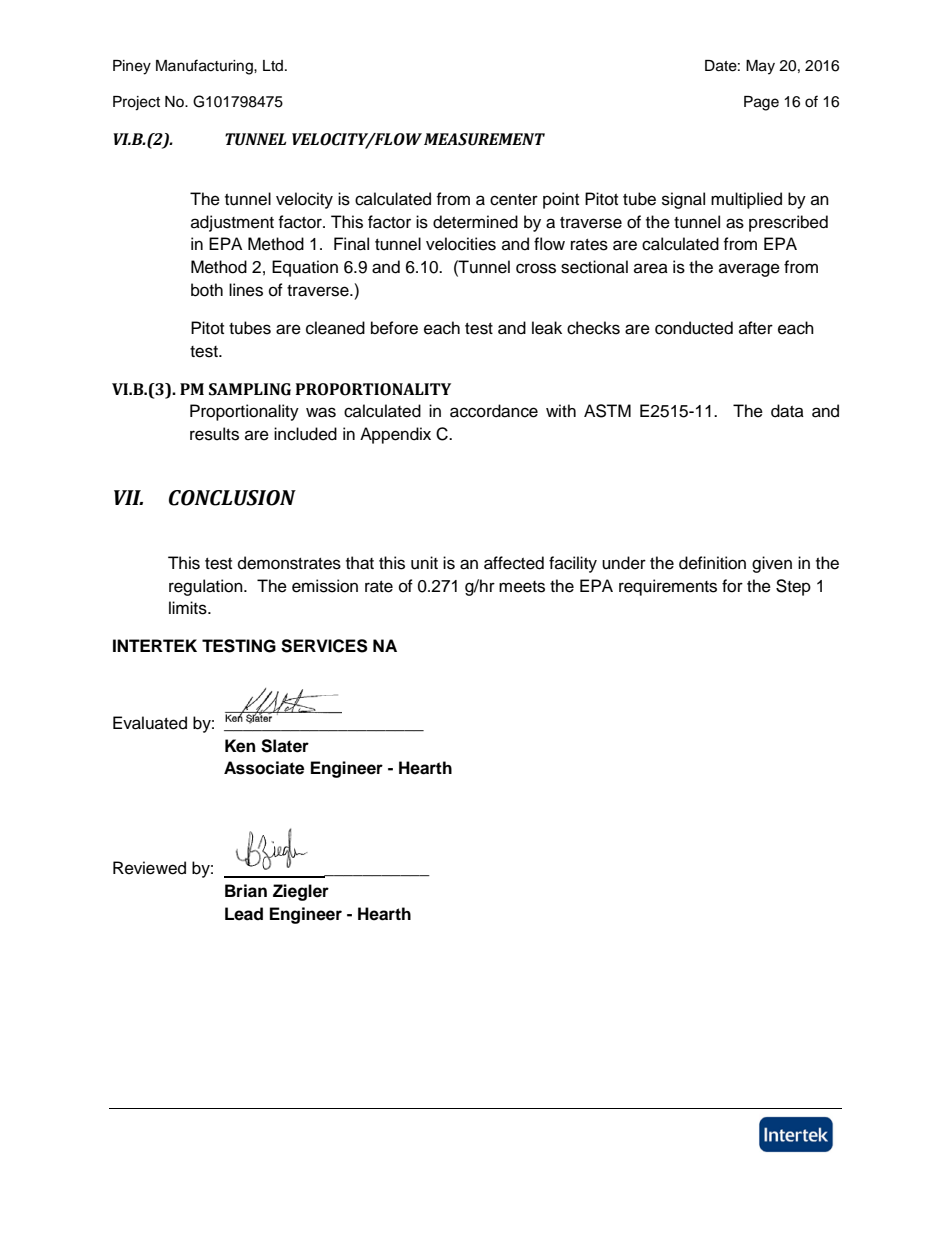  Describe the element at coordinates (301, 892) in the screenshot. I see `Ziegler` at that location.
